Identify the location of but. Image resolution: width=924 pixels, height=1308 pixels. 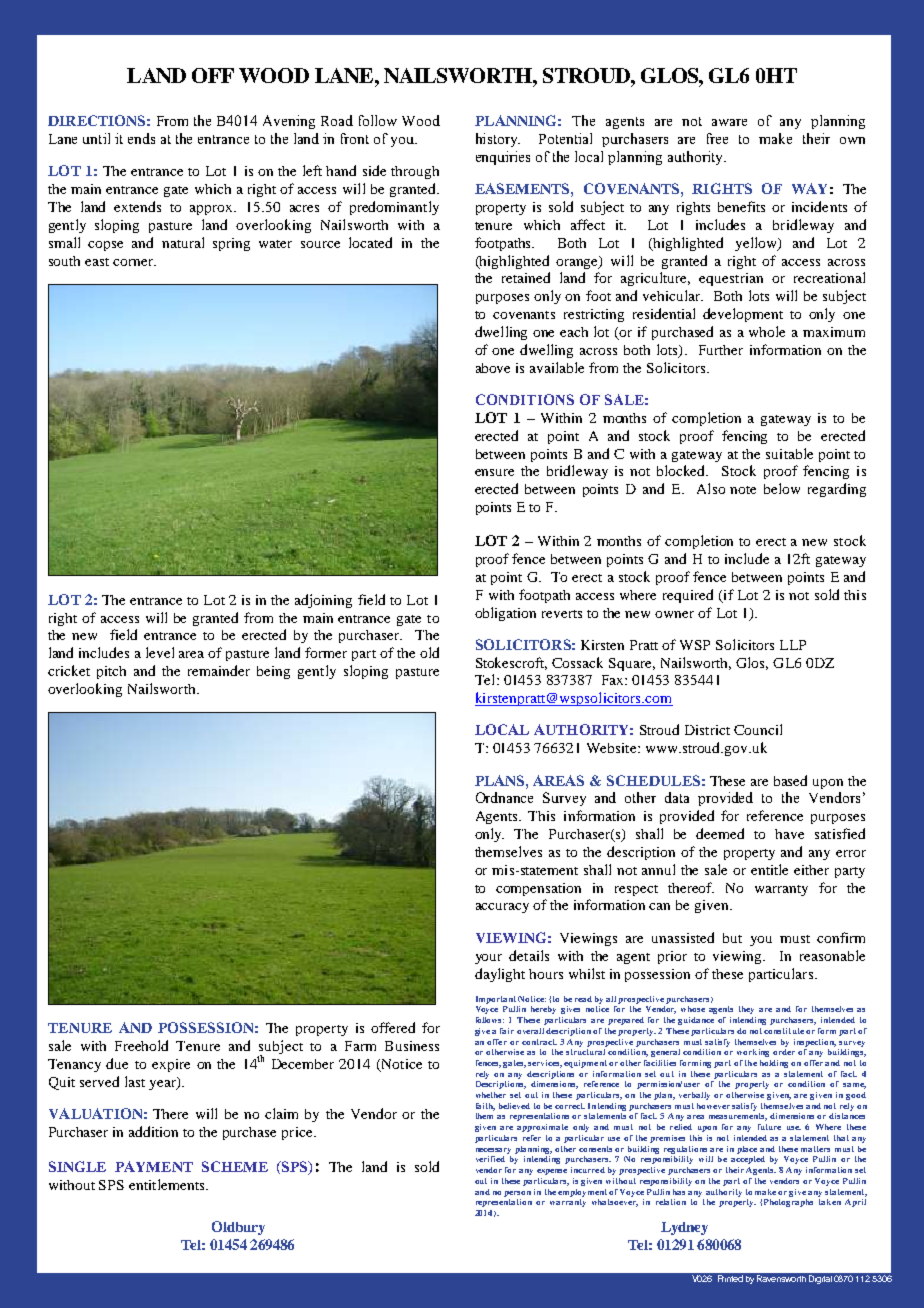
(732, 938).
